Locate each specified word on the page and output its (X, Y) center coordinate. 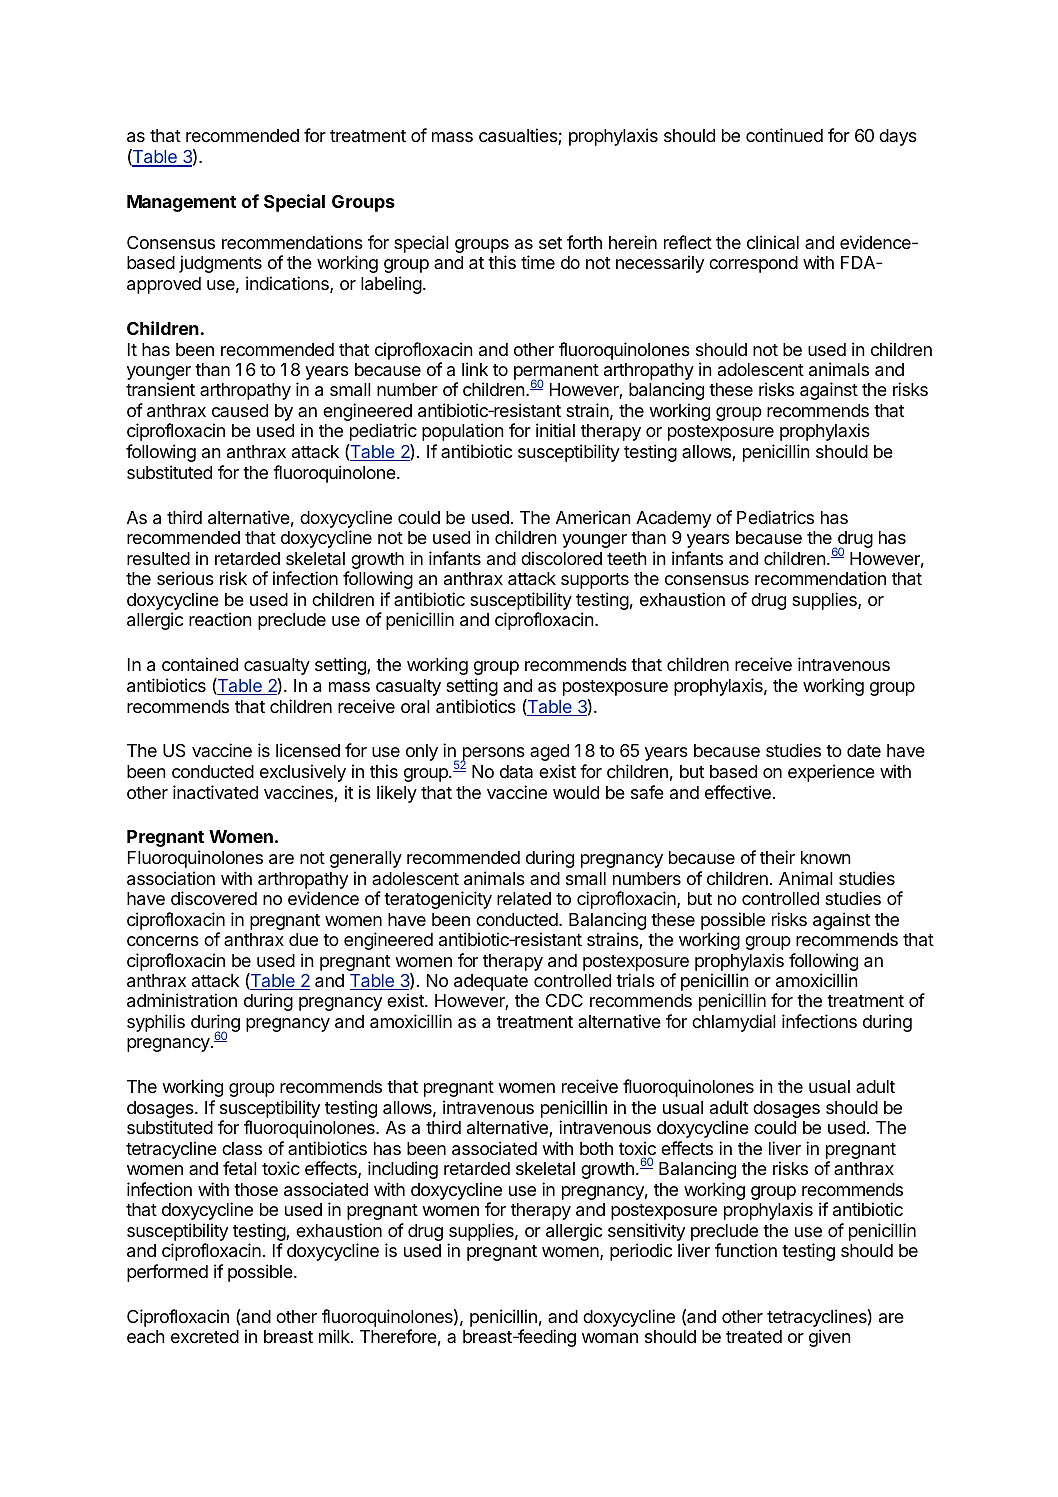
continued (784, 135)
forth (584, 242)
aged (549, 752)
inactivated (215, 792)
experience (831, 773)
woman (610, 1338)
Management (181, 203)
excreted (205, 1336)
